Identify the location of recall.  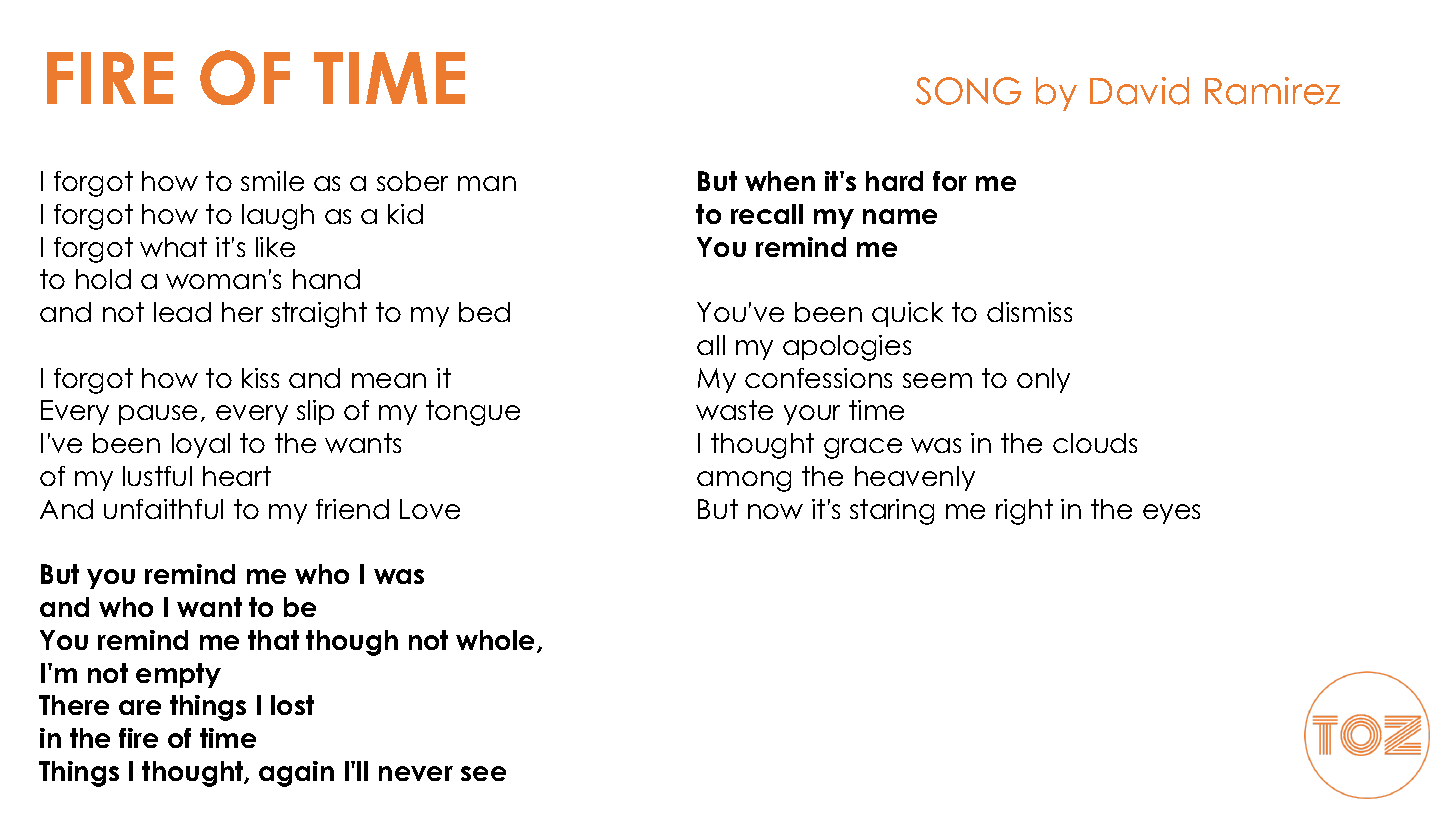
(767, 214).
